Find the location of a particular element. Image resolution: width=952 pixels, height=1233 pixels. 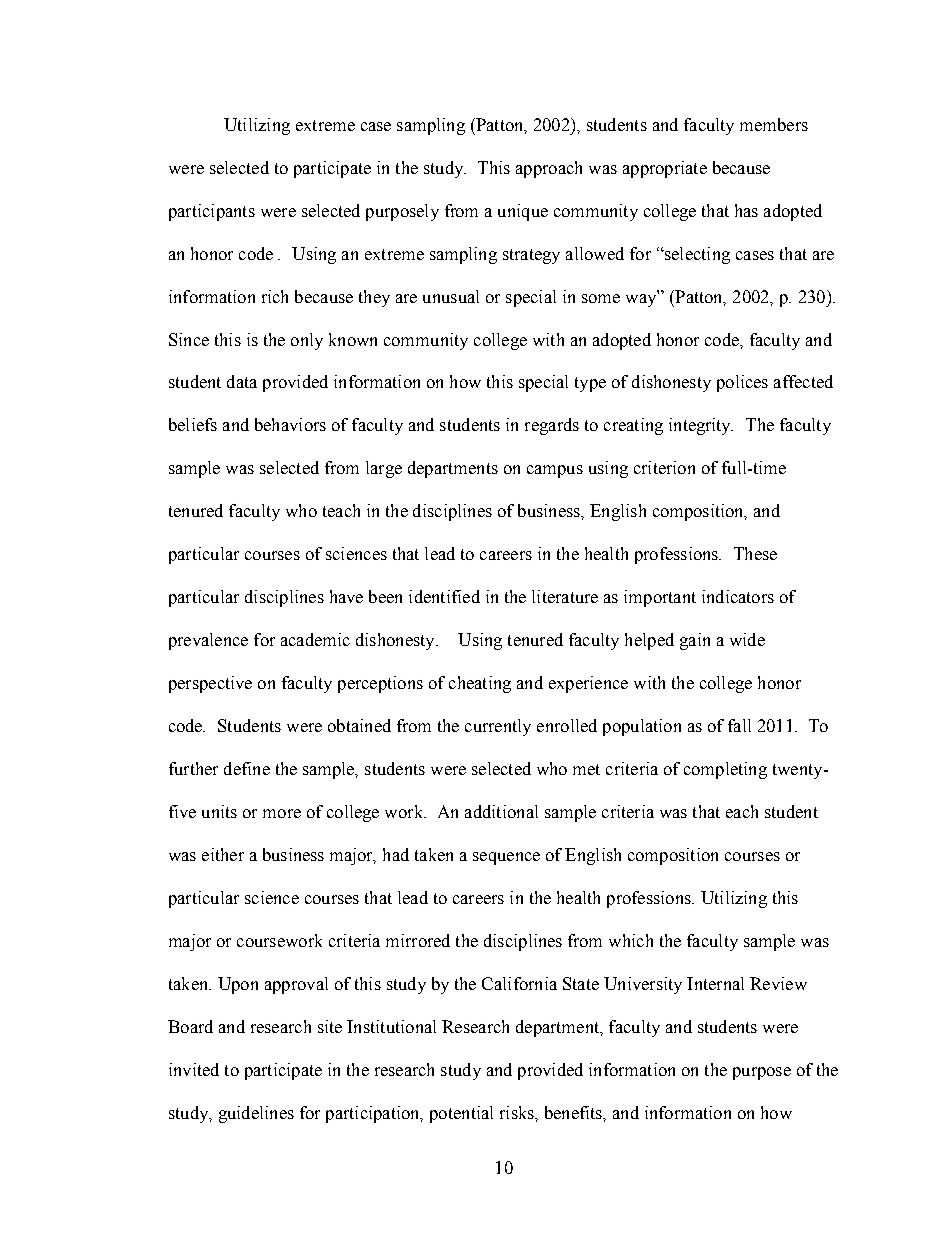

Internal is located at coordinates (715, 983).
